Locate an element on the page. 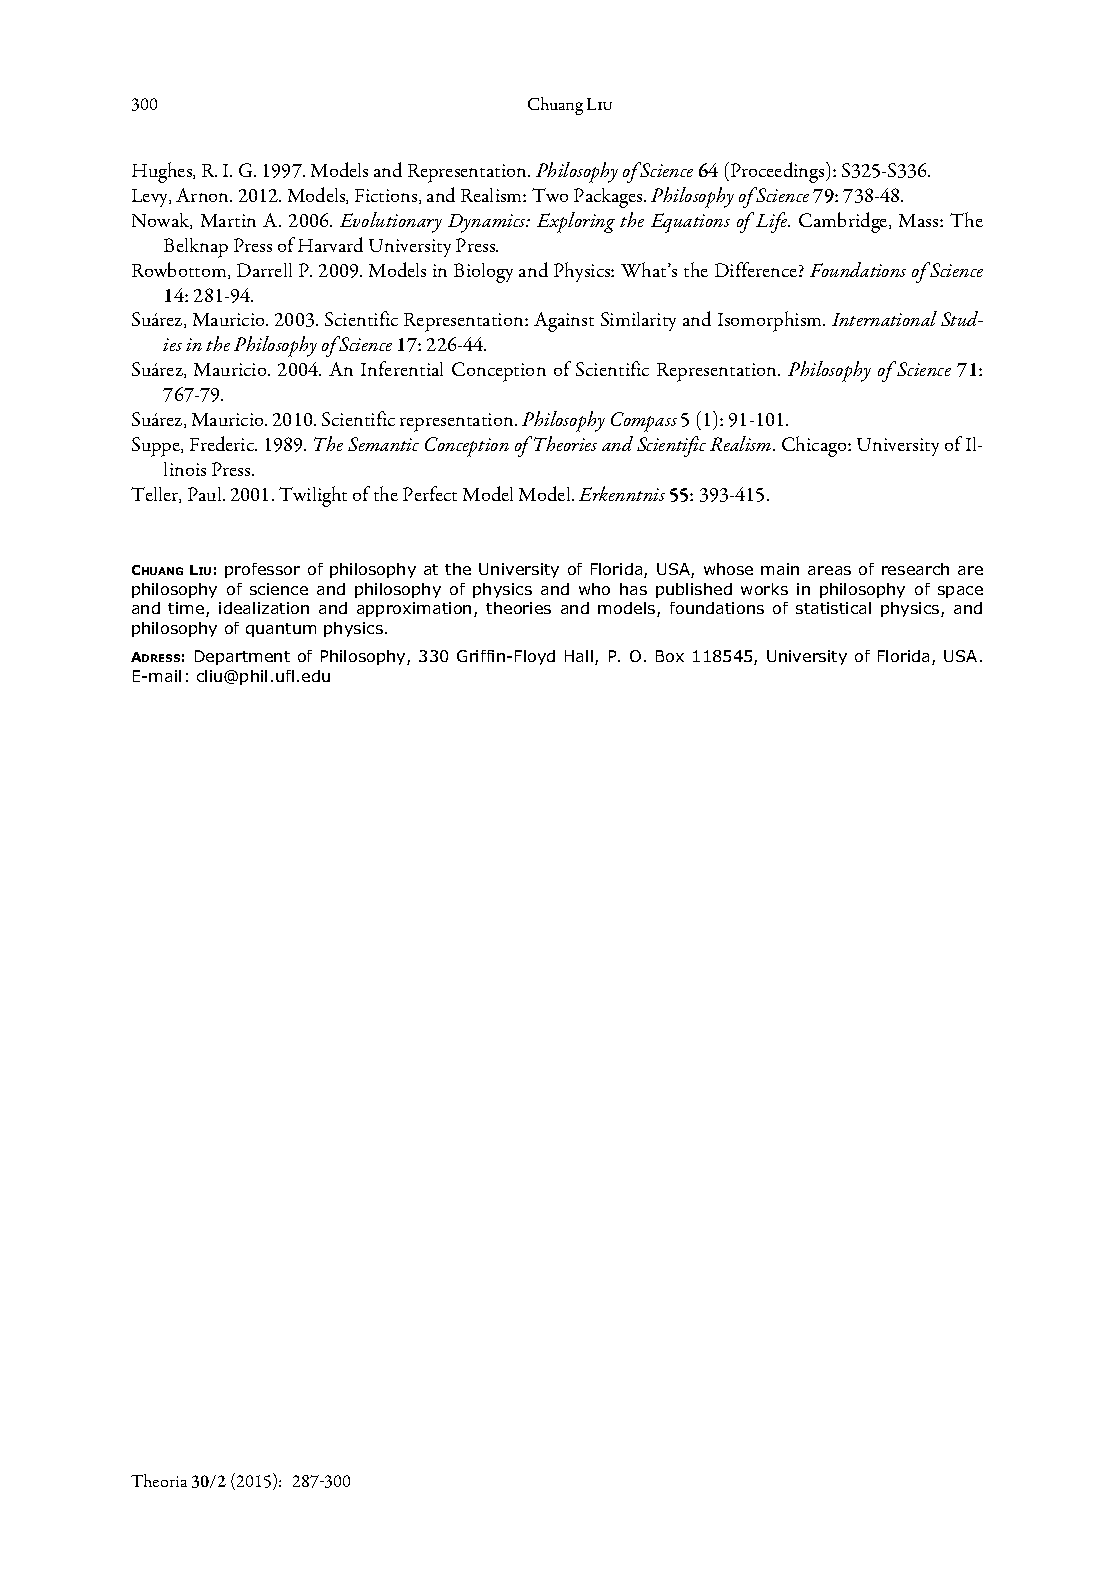 The width and height of the page is (1115, 1574). Darrell is located at coordinates (264, 270).
